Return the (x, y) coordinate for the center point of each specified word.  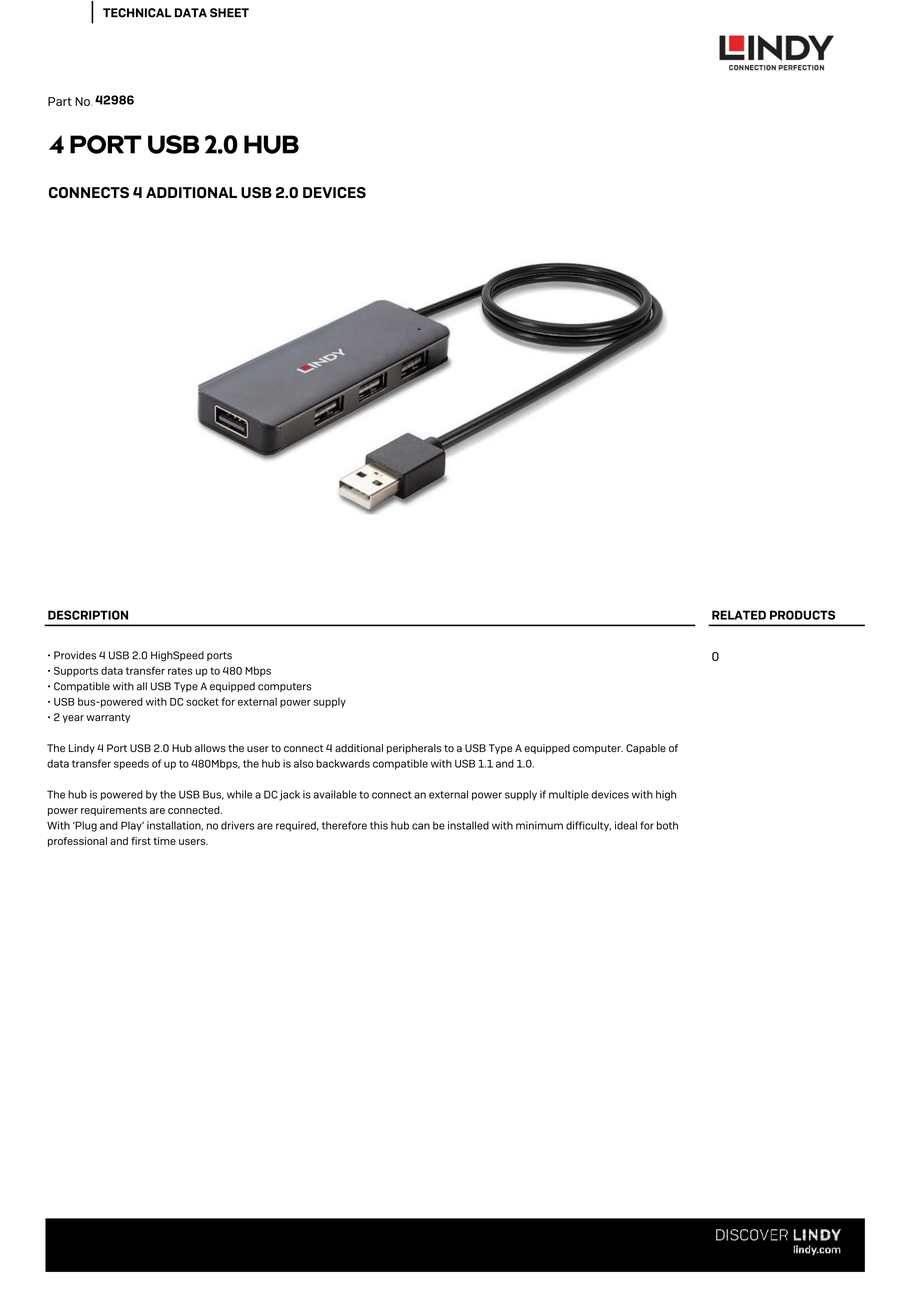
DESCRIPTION (88, 615)
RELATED (739, 615)
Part (60, 101)
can (421, 826)
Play (132, 826)
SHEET (229, 13)
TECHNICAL (137, 13)
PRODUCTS (802, 615)
